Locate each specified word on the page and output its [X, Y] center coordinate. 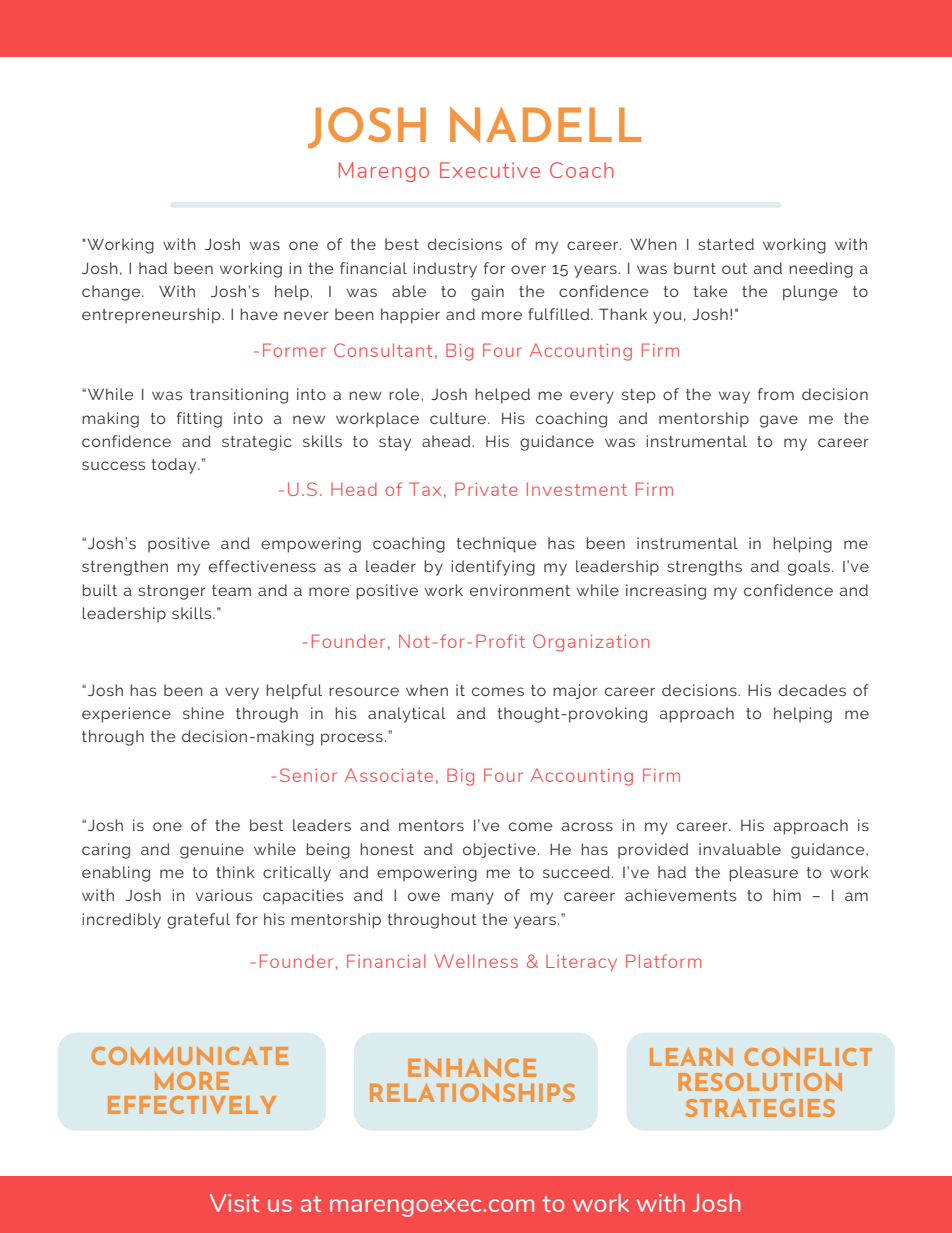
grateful [198, 921]
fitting [199, 420]
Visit [235, 1203]
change [112, 293]
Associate [389, 775]
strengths [704, 568]
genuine [212, 851]
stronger [172, 592]
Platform [663, 961]
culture [459, 418]
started [726, 244]
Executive [490, 170]
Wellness [476, 961]
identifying [493, 568]
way [734, 397]
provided [653, 851]
